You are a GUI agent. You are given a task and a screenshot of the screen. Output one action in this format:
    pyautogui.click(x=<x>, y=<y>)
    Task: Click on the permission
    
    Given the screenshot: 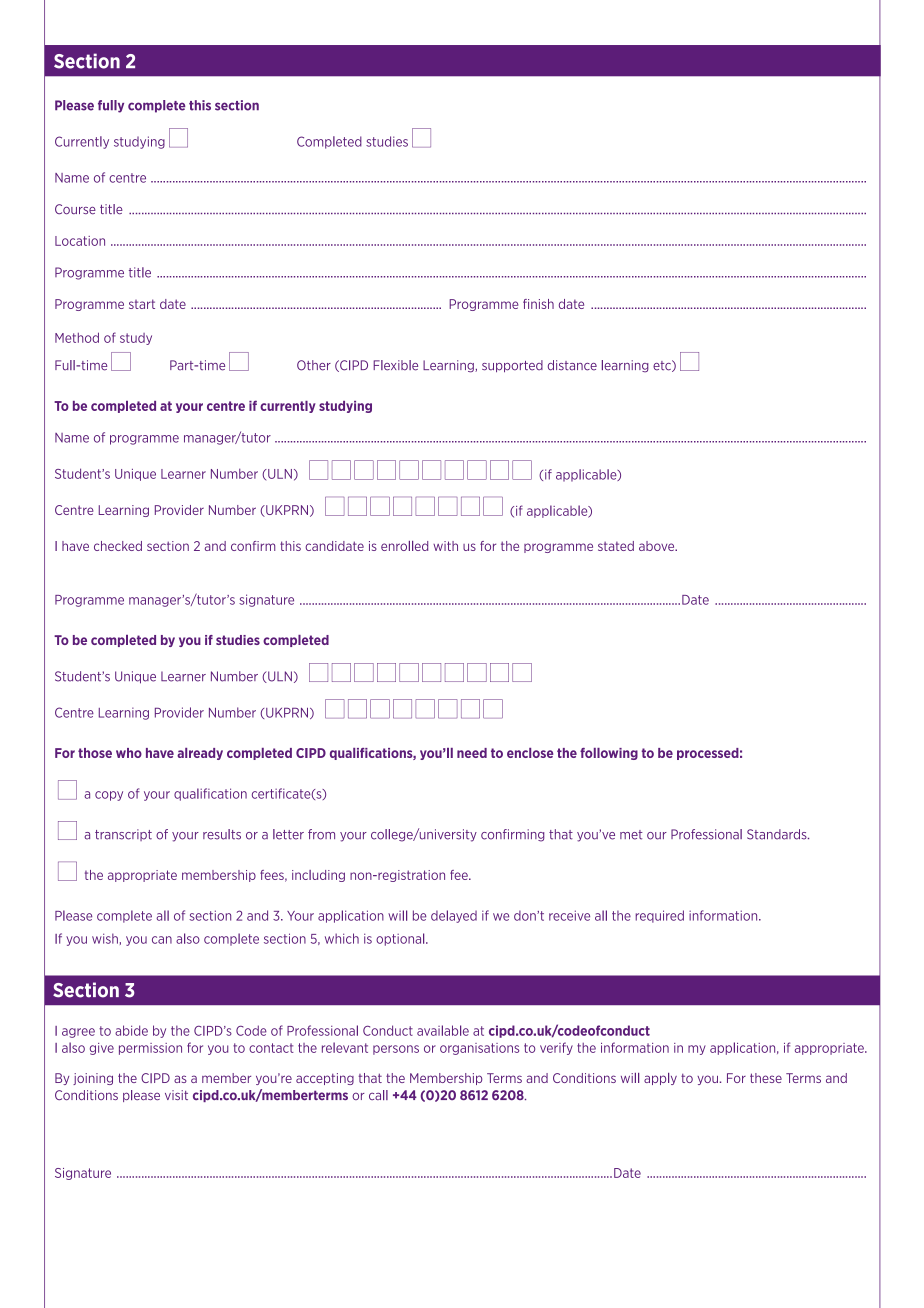 What is the action you would take?
    pyautogui.click(x=150, y=1049)
